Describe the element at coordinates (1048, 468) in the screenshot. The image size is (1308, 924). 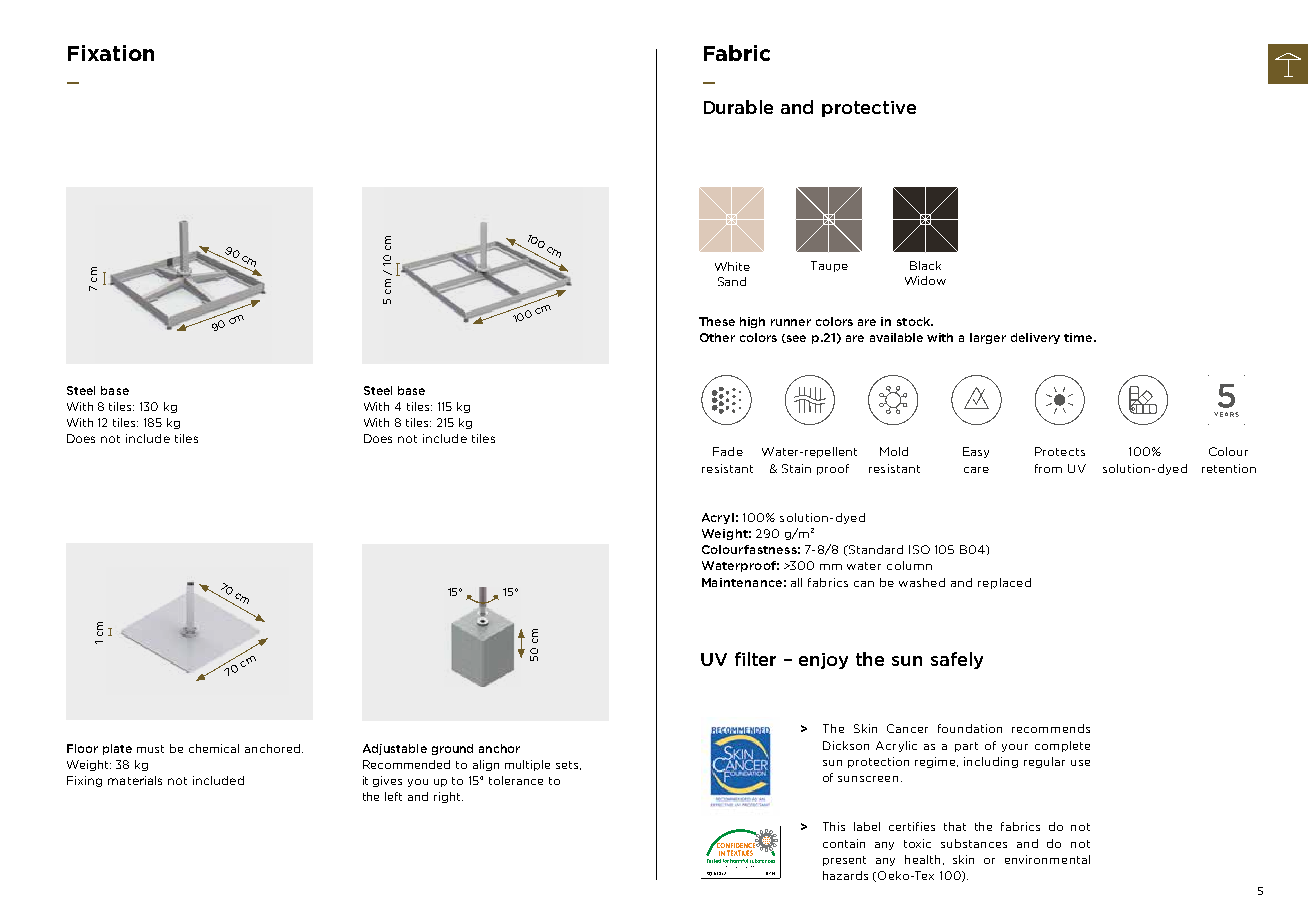
I see `from` at that location.
